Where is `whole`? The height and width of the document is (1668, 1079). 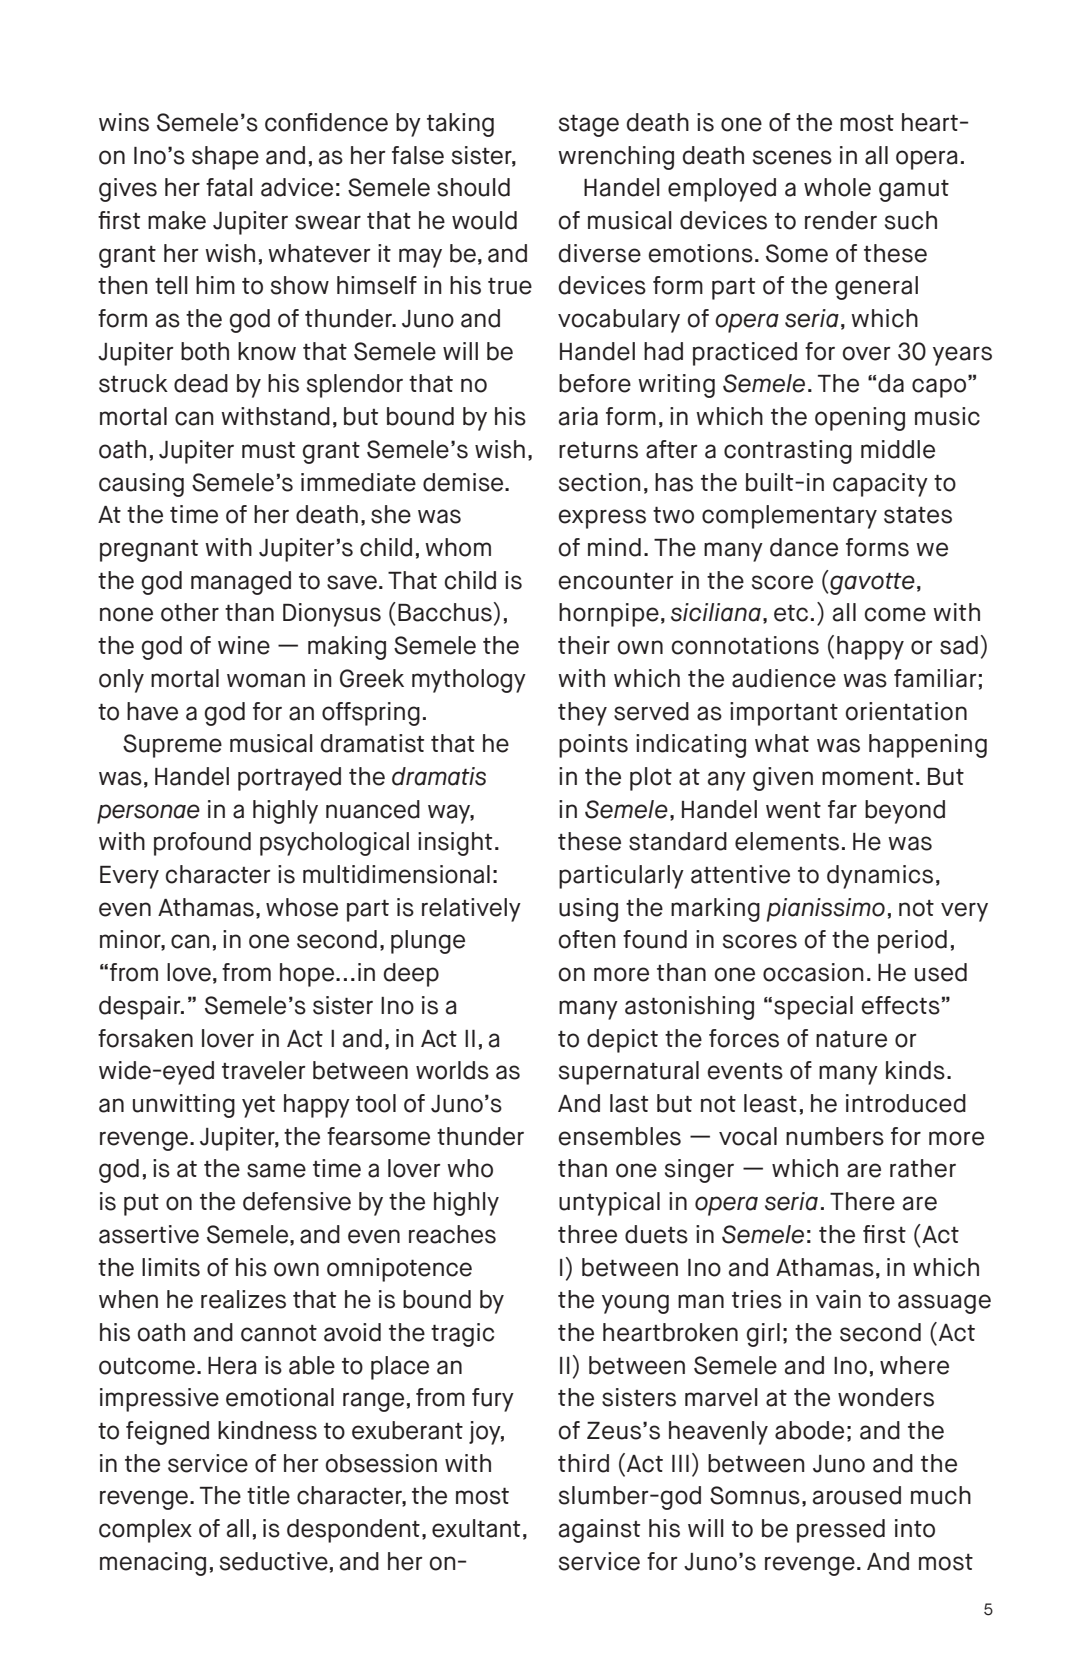
whole is located at coordinates (837, 187).
